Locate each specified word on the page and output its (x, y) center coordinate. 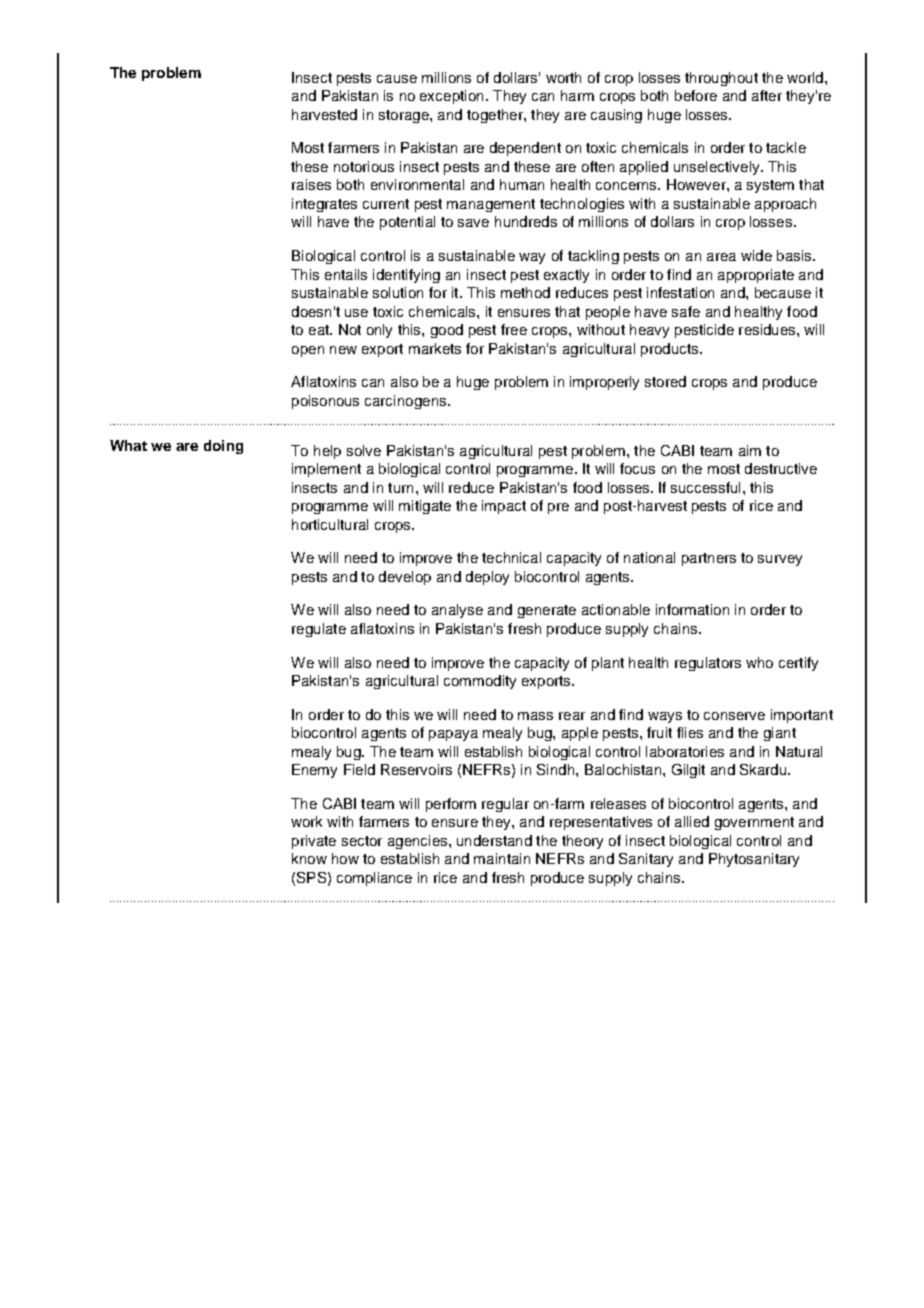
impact (504, 507)
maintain (502, 858)
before (696, 95)
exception (451, 97)
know (309, 858)
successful (705, 487)
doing (223, 447)
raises (311, 184)
